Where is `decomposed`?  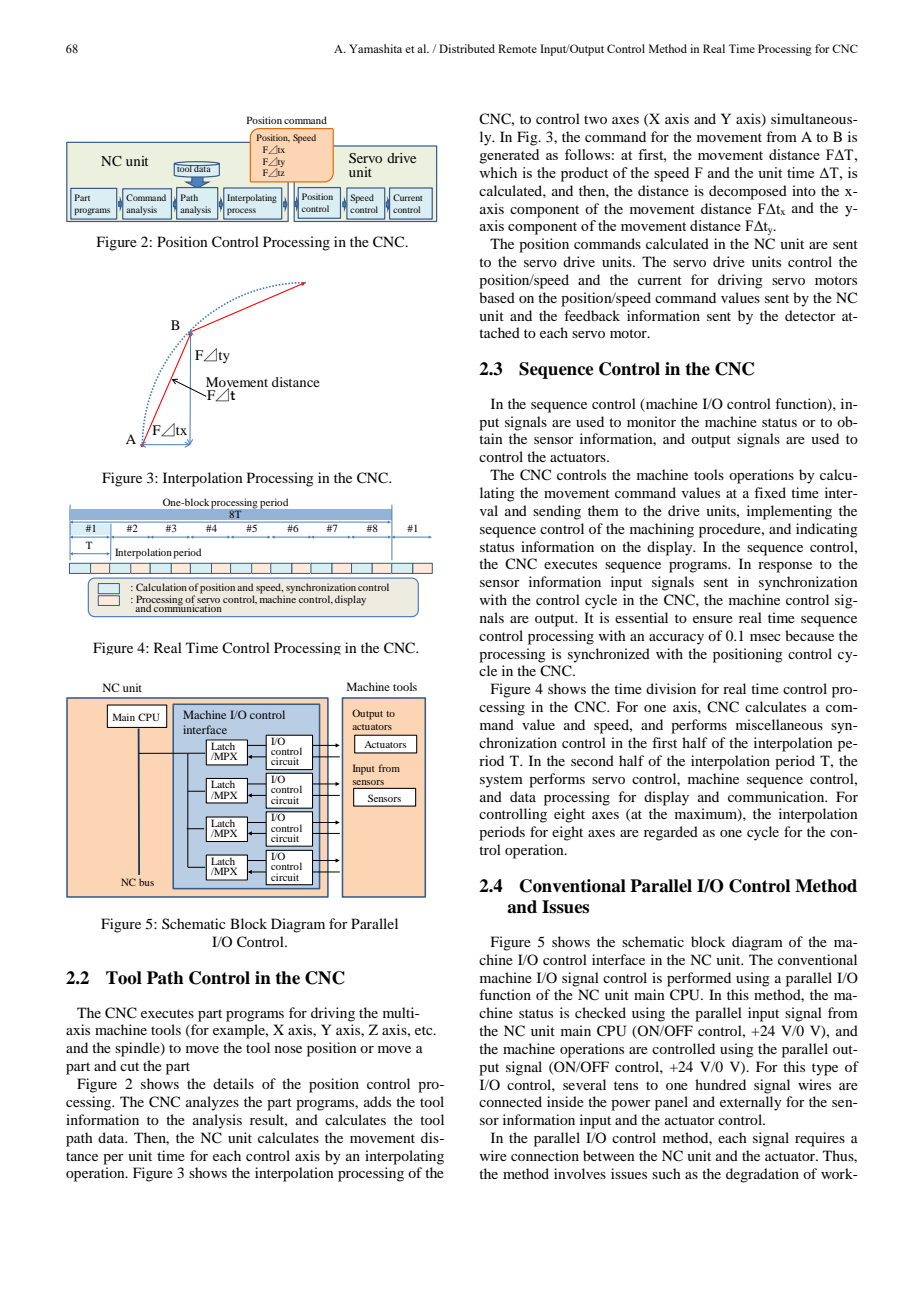
decomposed is located at coordinates (748, 192).
